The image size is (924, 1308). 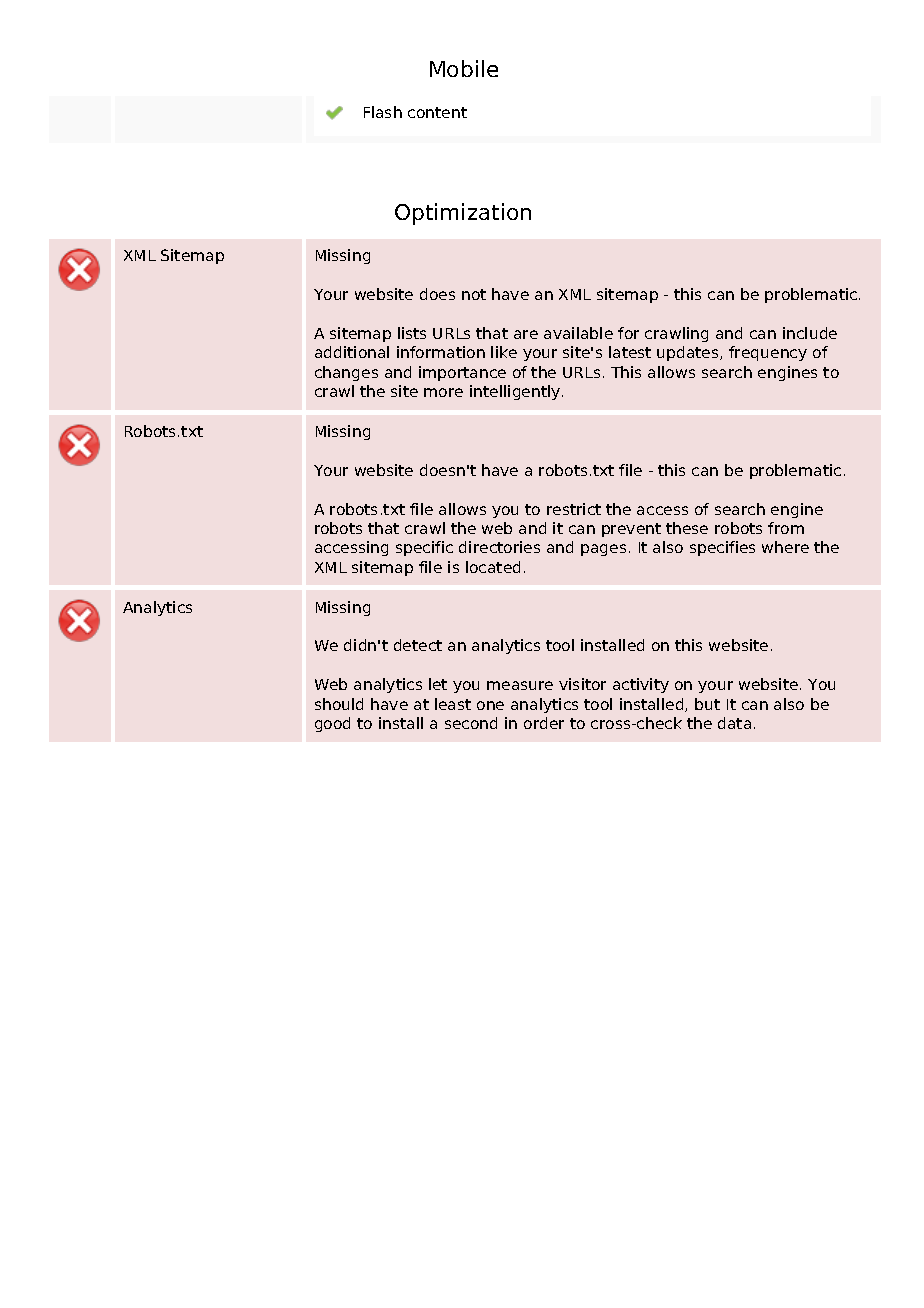 I want to click on Mobile, so click(x=464, y=68).
